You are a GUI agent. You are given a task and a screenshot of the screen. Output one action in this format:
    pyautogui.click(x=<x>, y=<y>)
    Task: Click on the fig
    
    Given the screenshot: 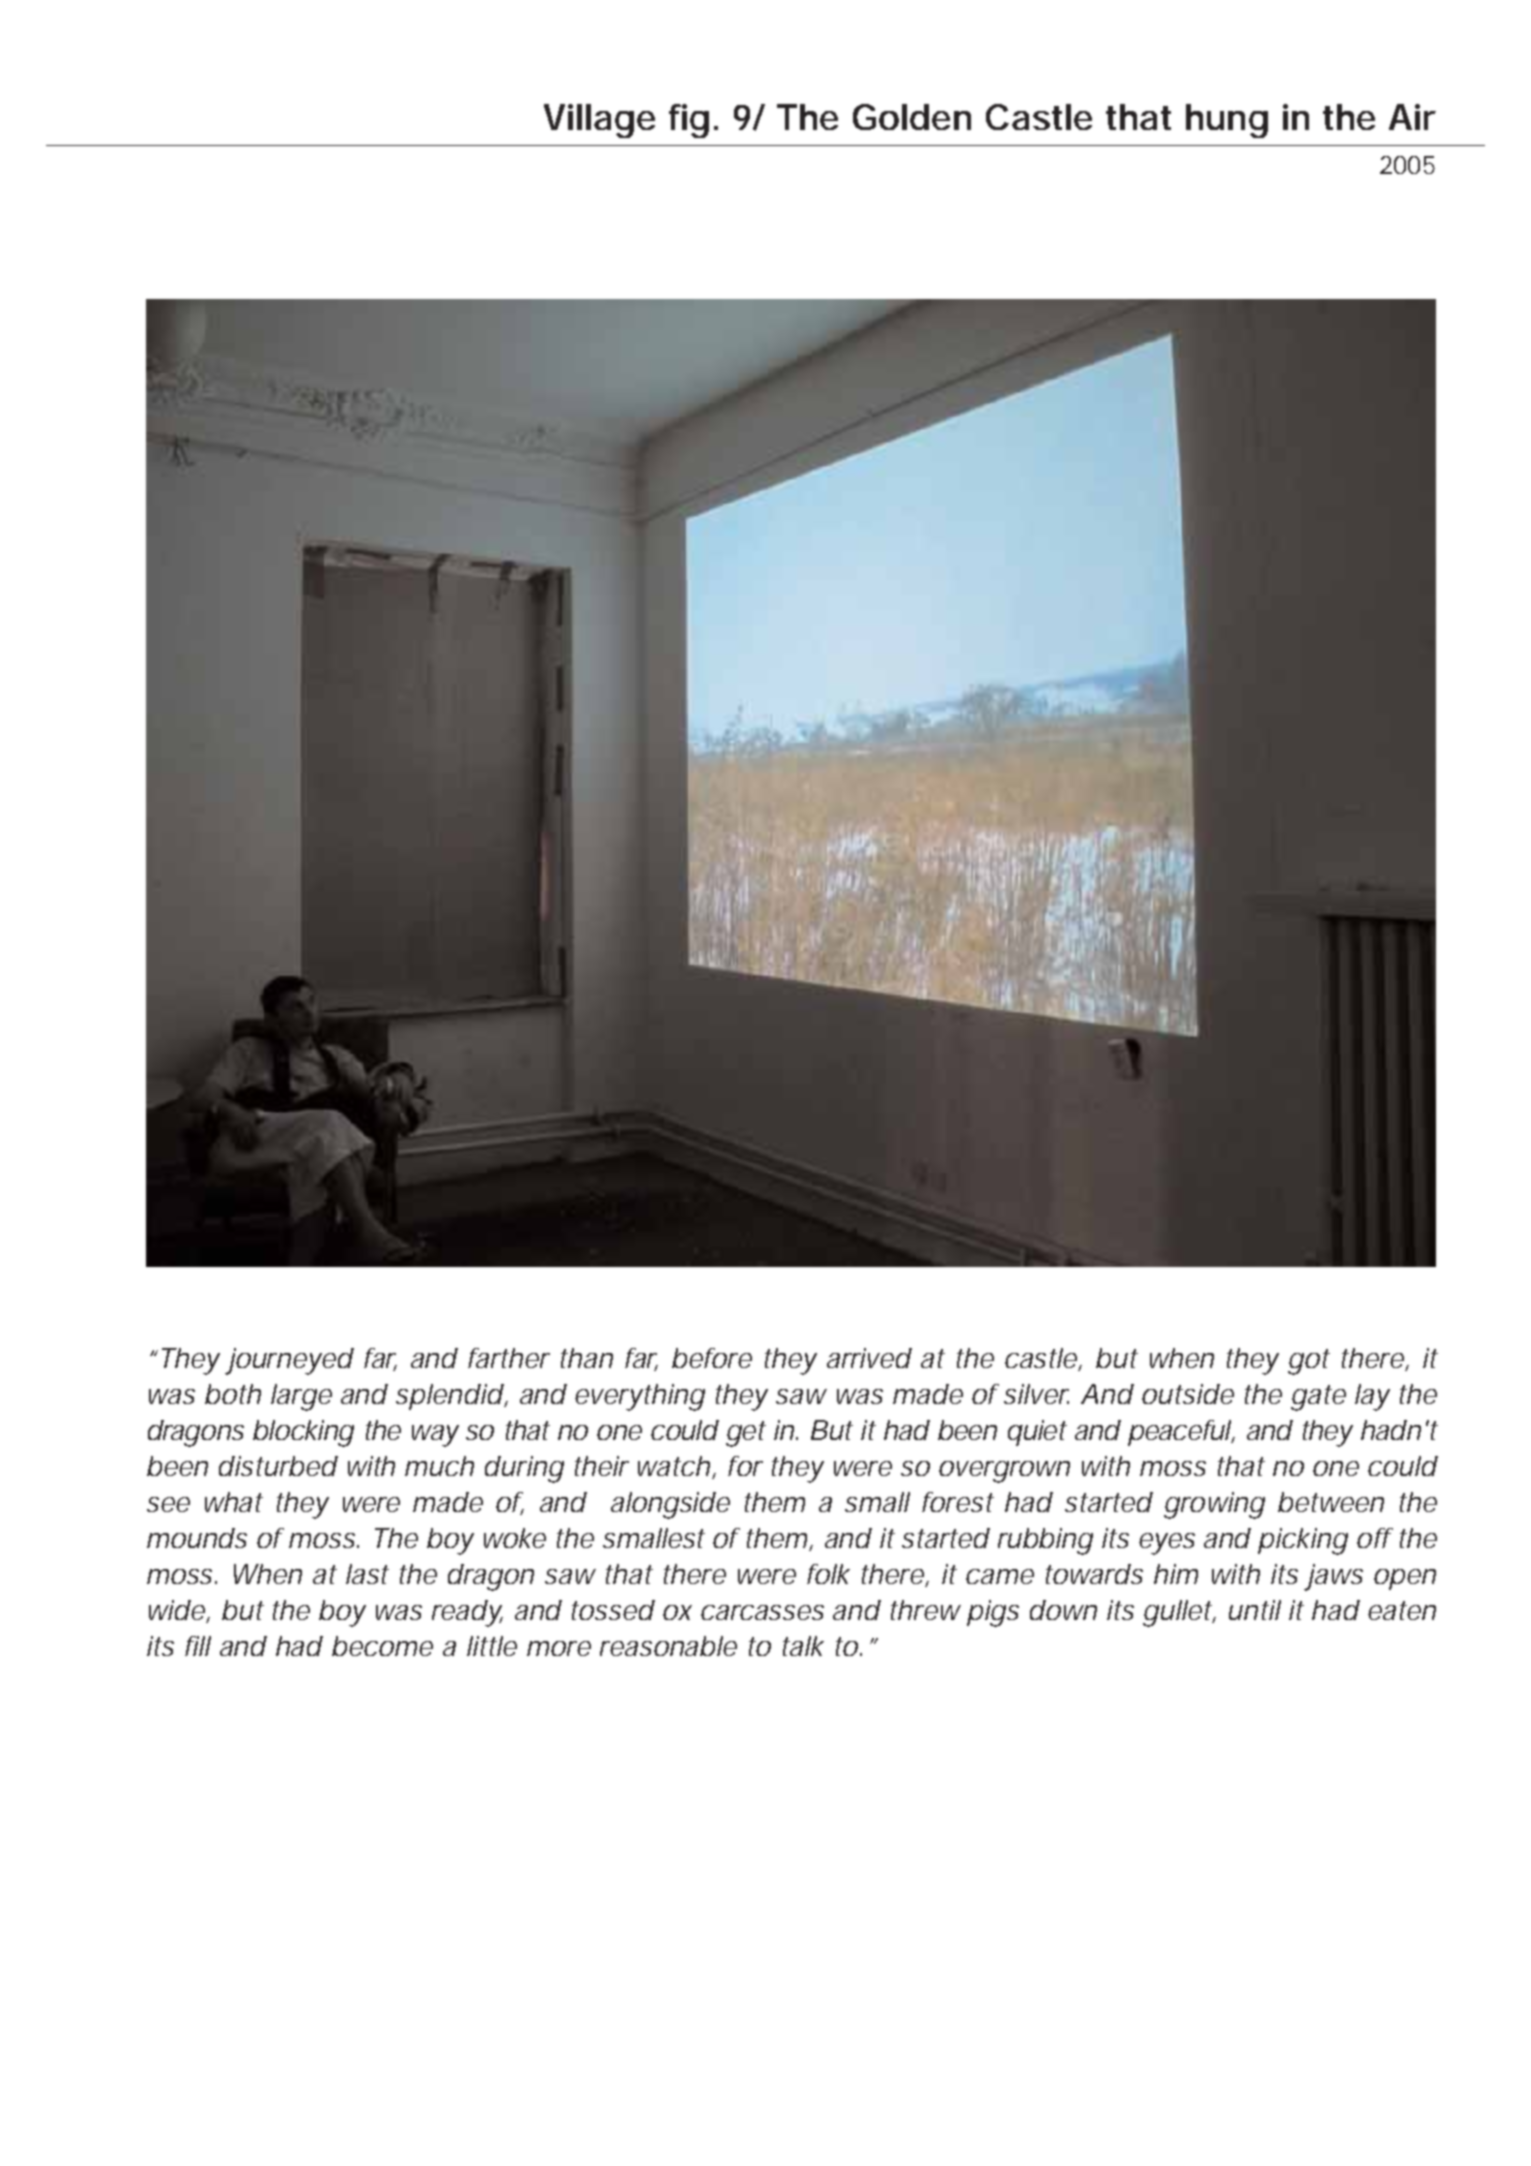 What is the action you would take?
    pyautogui.click(x=689, y=121)
